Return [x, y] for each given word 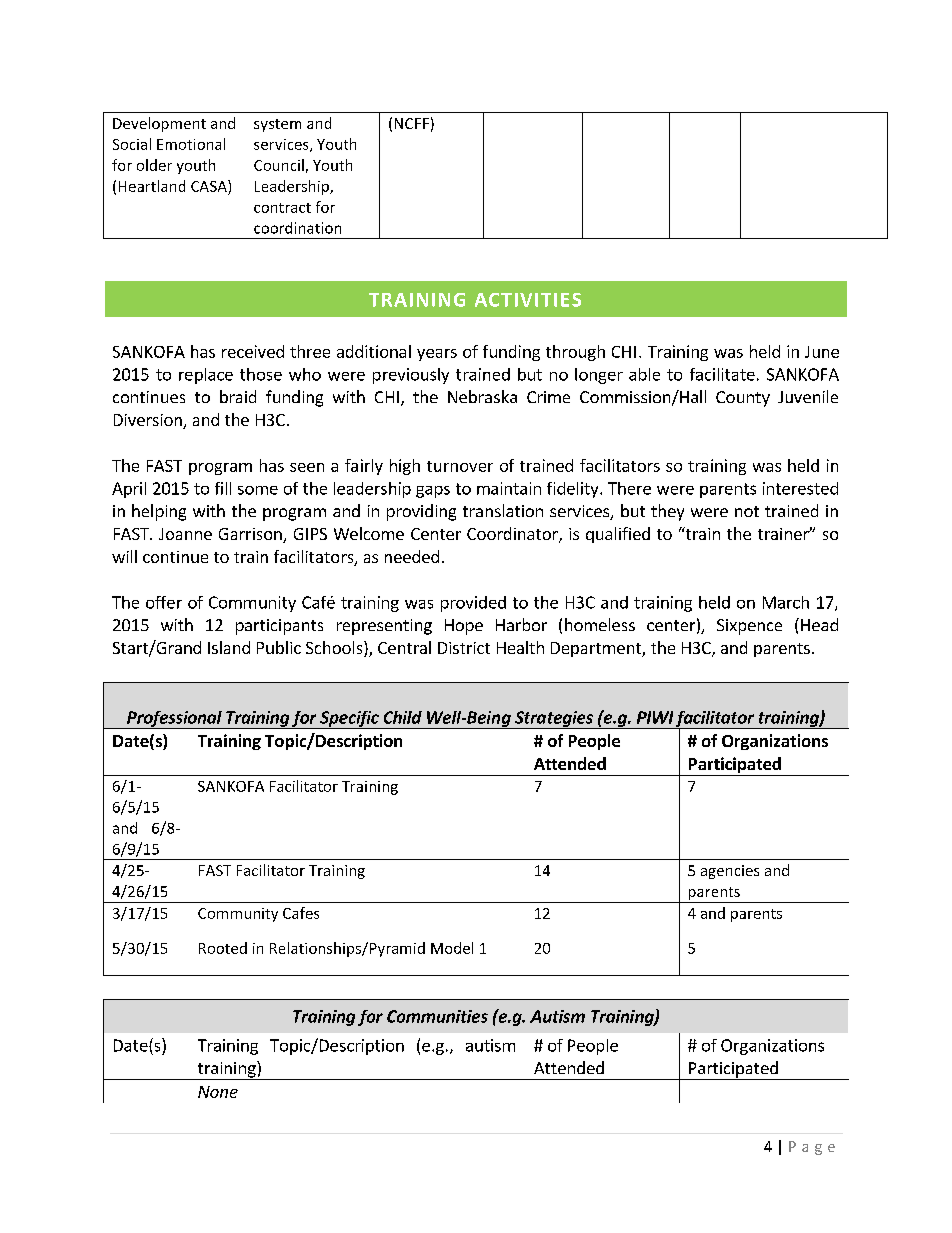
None [218, 1092]
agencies [730, 872]
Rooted [223, 948]
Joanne [185, 534]
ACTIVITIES [528, 300]
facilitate [722, 374]
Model [452, 948]
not [747, 511]
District [464, 648]
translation [503, 510]
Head [819, 624]
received [253, 351]
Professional [174, 720]
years [437, 355]
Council [279, 165]
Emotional [191, 144]
